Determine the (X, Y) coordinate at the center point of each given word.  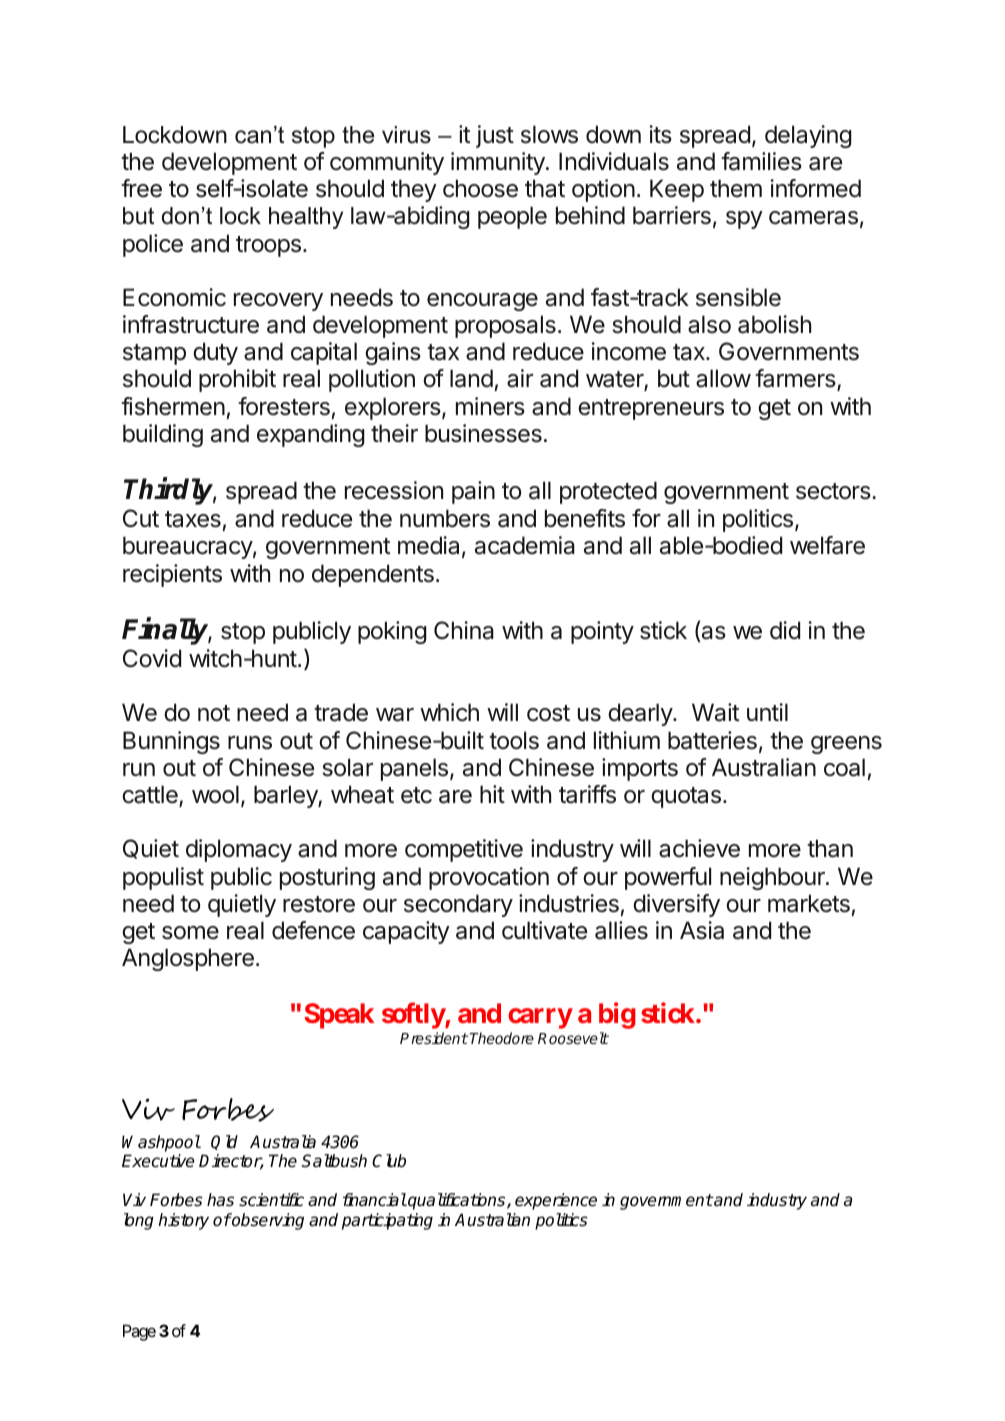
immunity (499, 163)
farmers (796, 380)
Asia (702, 930)
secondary (458, 905)
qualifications (457, 1201)
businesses (483, 433)
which (449, 712)
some (190, 933)
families (761, 161)
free (141, 188)
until (767, 712)
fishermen (173, 406)
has (220, 1200)
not (214, 713)
